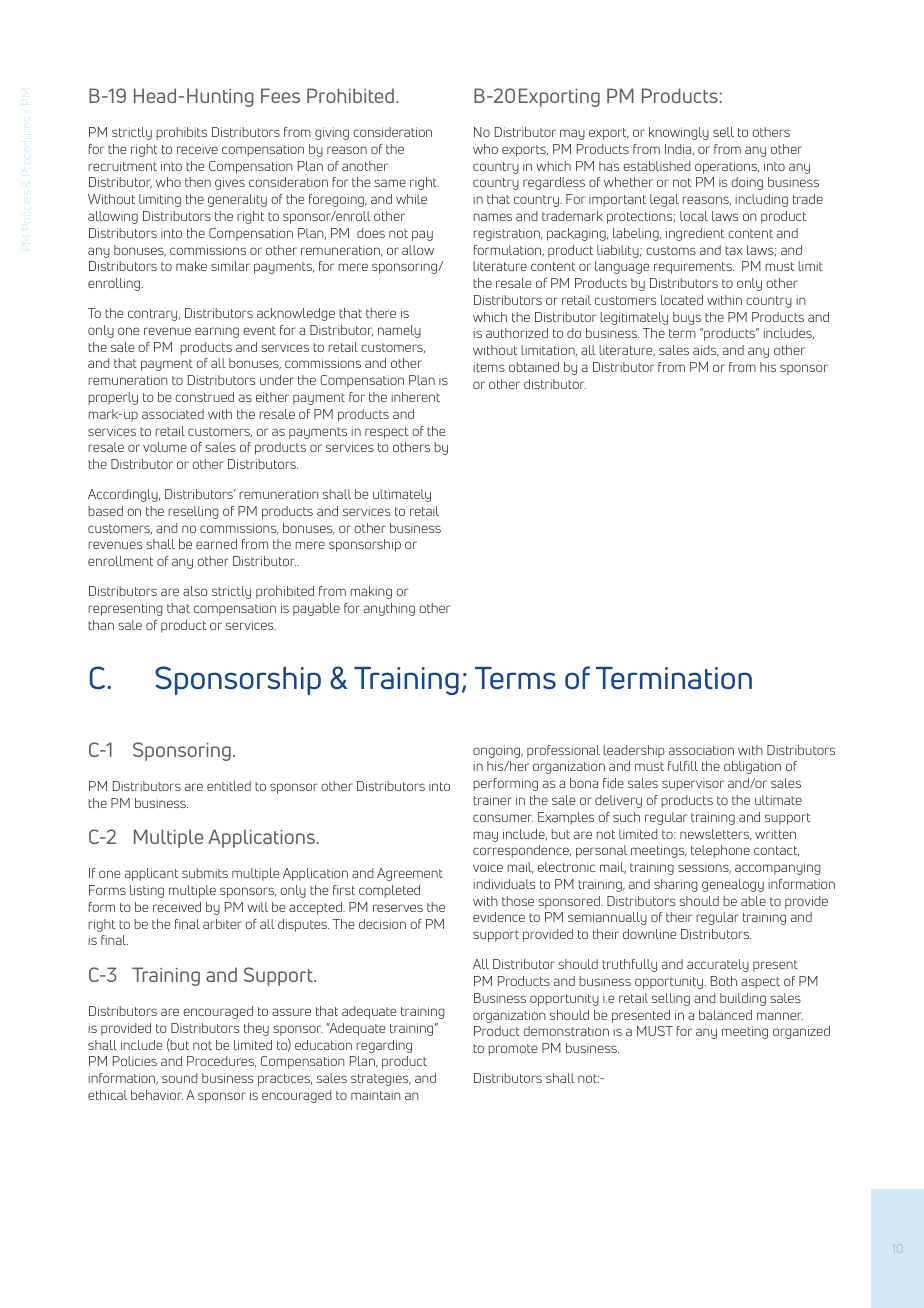 This screenshot has width=924, height=1308. What do you see at coordinates (165, 447) in the screenshot?
I see `volume` at bounding box center [165, 447].
